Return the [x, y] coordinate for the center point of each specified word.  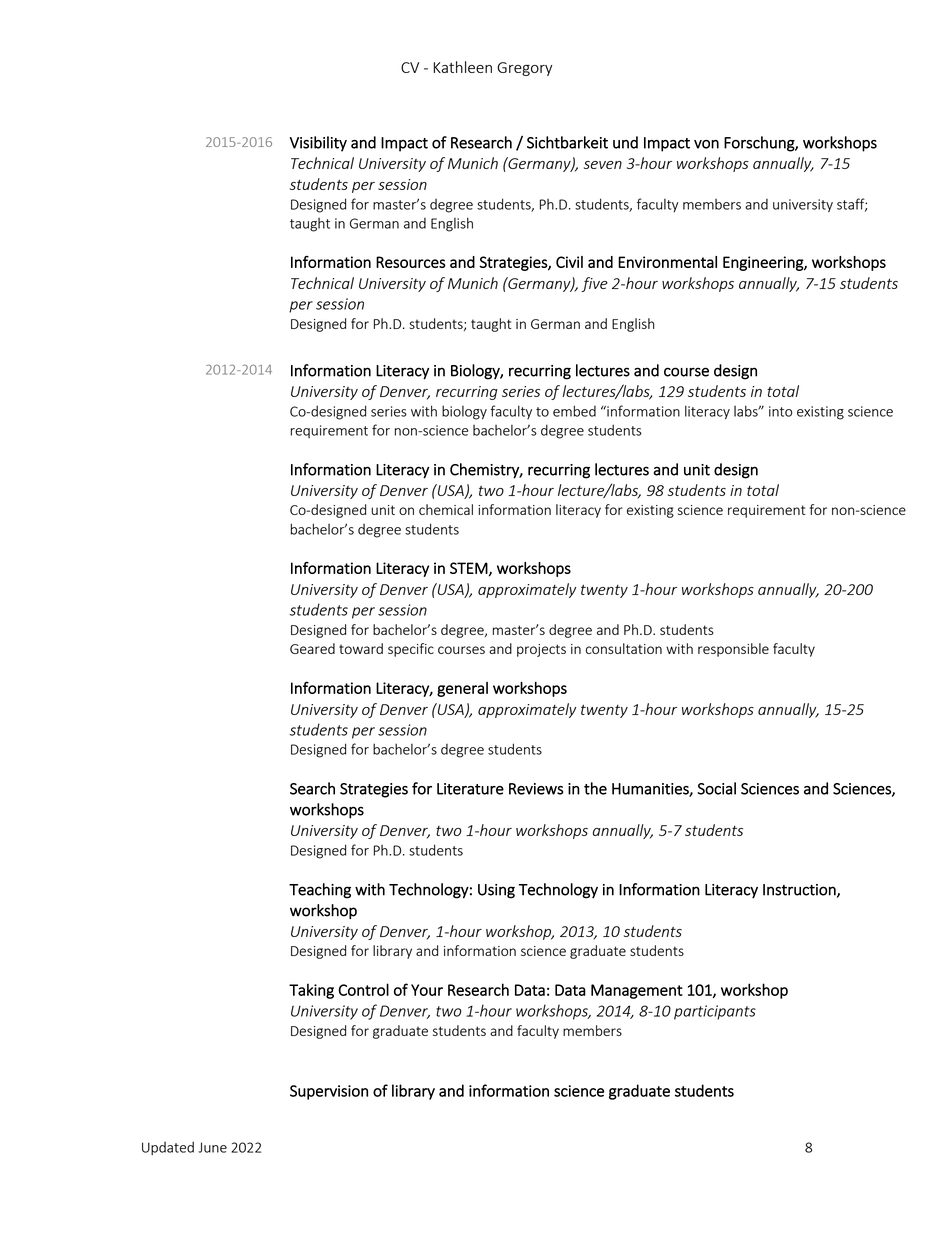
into [780, 411]
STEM [469, 568]
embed [574, 411]
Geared [312, 648]
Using [496, 891]
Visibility [318, 144]
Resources [411, 262]
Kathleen [462, 67]
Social [716, 788]
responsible [733, 650]
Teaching [320, 891]
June [212, 1147]
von [706, 144]
